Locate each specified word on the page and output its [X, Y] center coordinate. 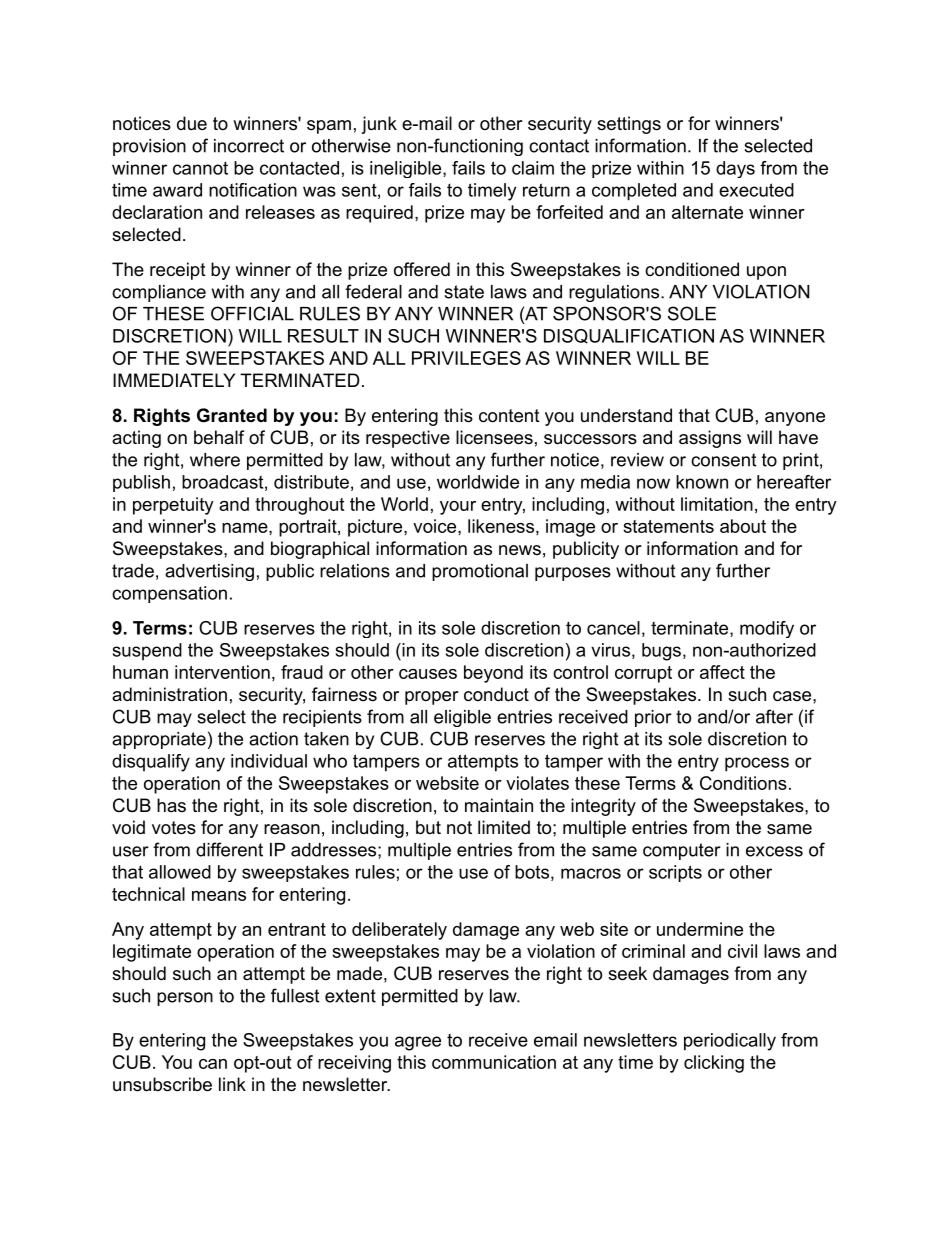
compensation [169, 594]
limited [504, 827]
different [229, 849]
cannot [200, 168]
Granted [232, 415]
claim [533, 168]
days [735, 169]
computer [682, 851]
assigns [710, 439]
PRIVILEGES [466, 358]
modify [767, 629]
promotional [480, 572]
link [232, 1084]
